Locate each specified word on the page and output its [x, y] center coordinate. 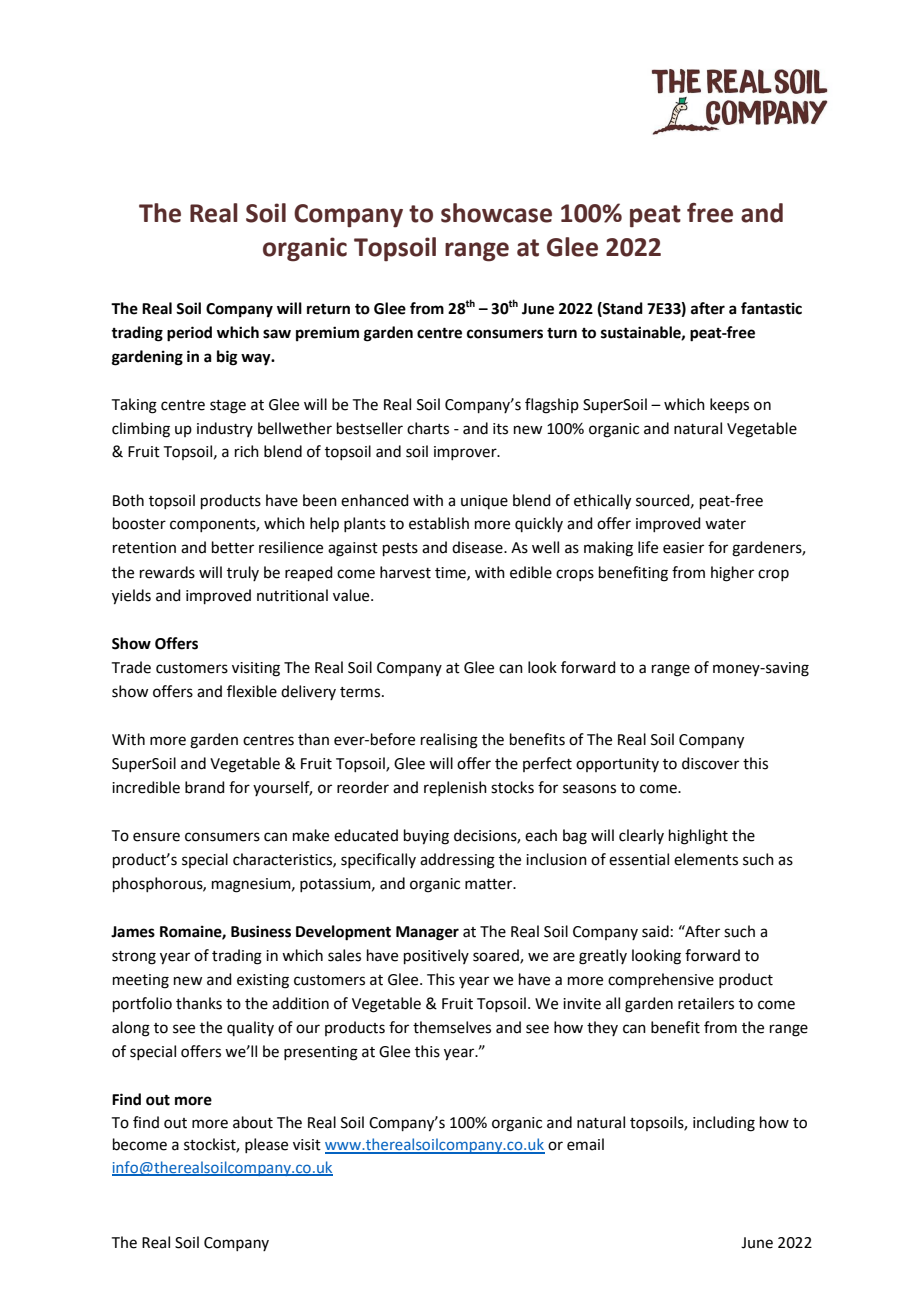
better [233, 547]
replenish [455, 788]
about [253, 1122]
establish [439, 523]
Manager [427, 933]
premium [327, 334]
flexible [252, 691]
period [189, 334]
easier [683, 548]
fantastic [771, 308]
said [655, 931]
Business [261, 931]
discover [710, 763]
